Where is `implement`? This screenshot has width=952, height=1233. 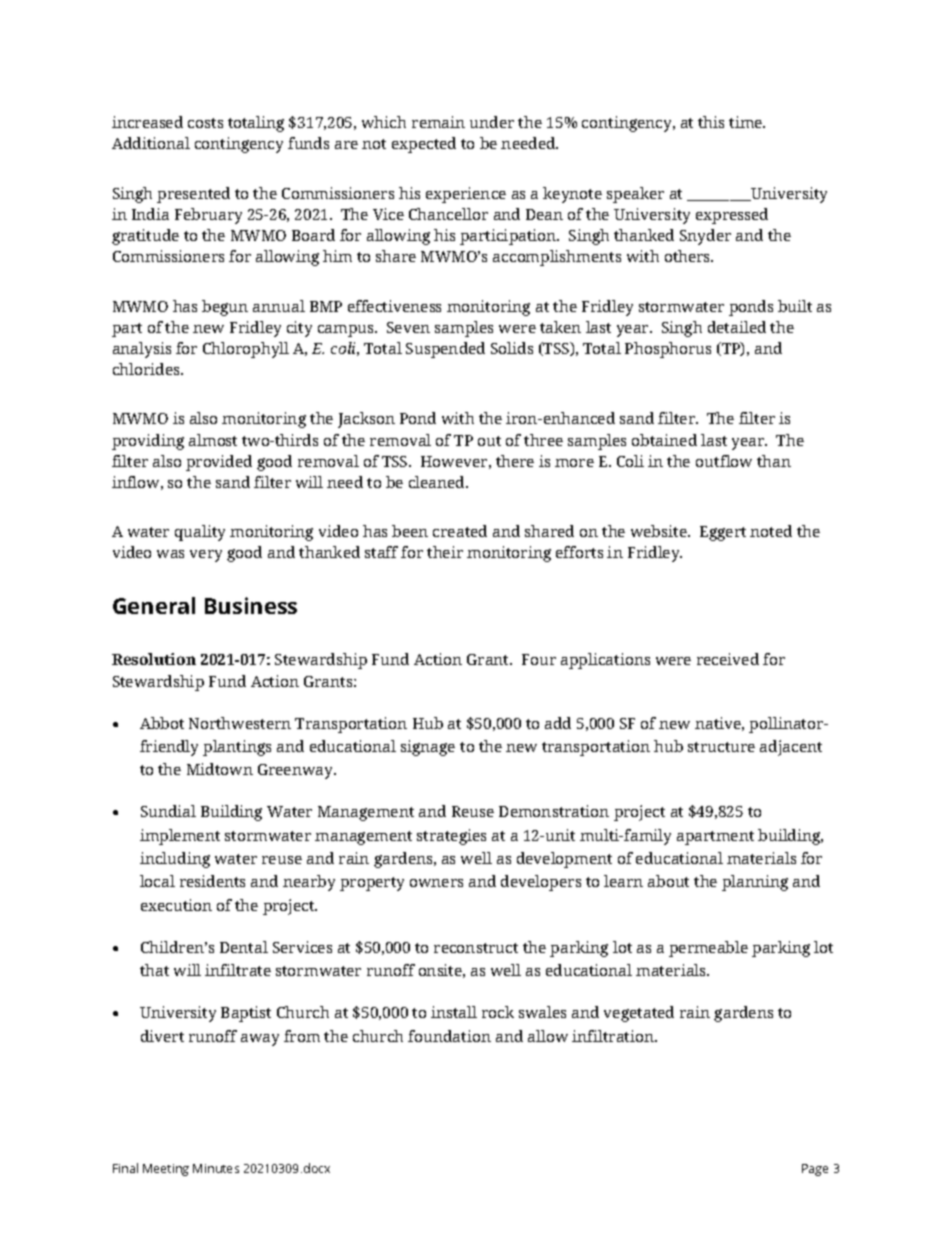 implement is located at coordinates (180, 837).
